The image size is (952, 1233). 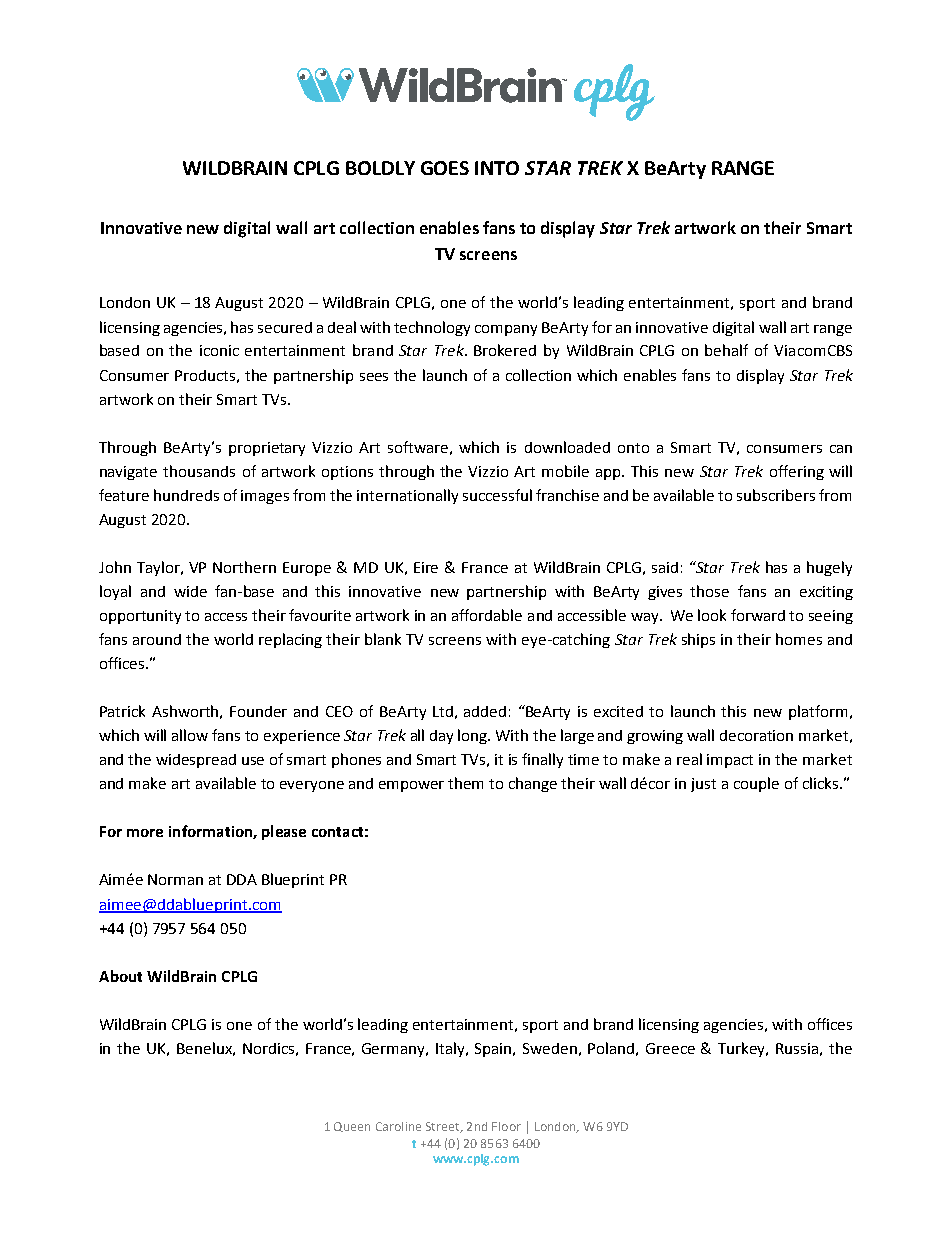 I want to click on around, so click(x=157, y=639).
